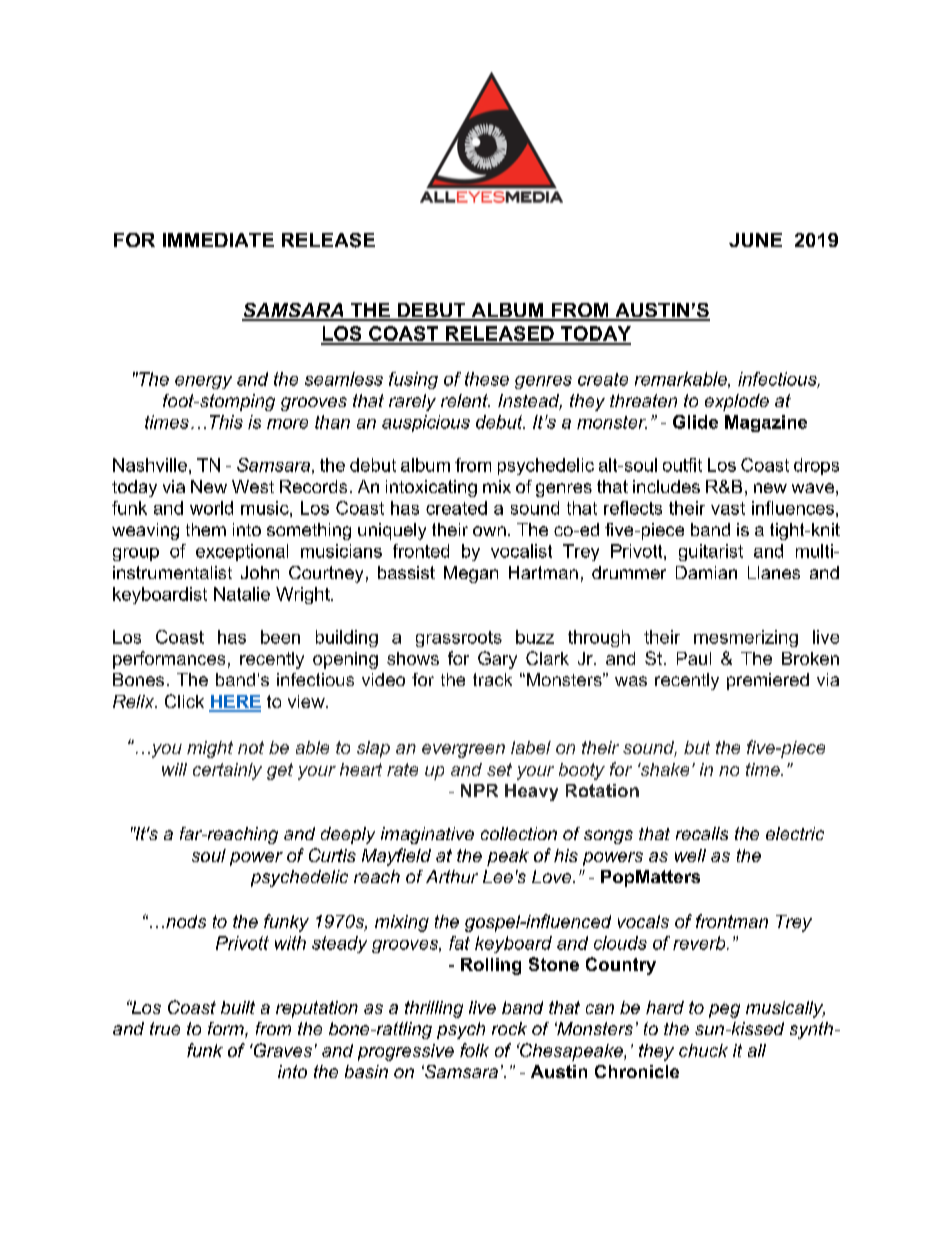  What do you see at coordinates (280, 637) in the screenshot?
I see `been` at bounding box center [280, 637].
